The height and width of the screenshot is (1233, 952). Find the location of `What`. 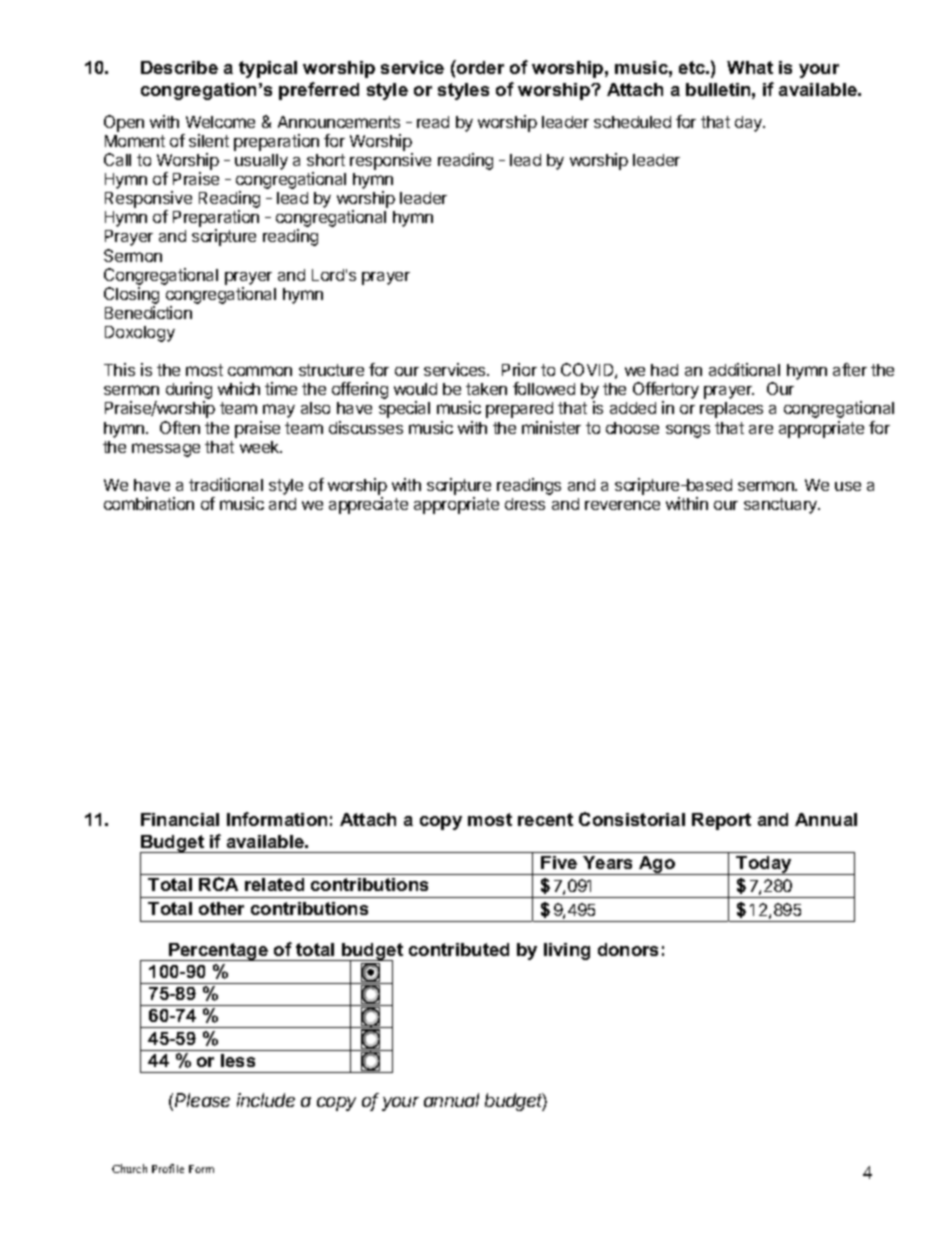

What is located at coordinates (750, 67).
